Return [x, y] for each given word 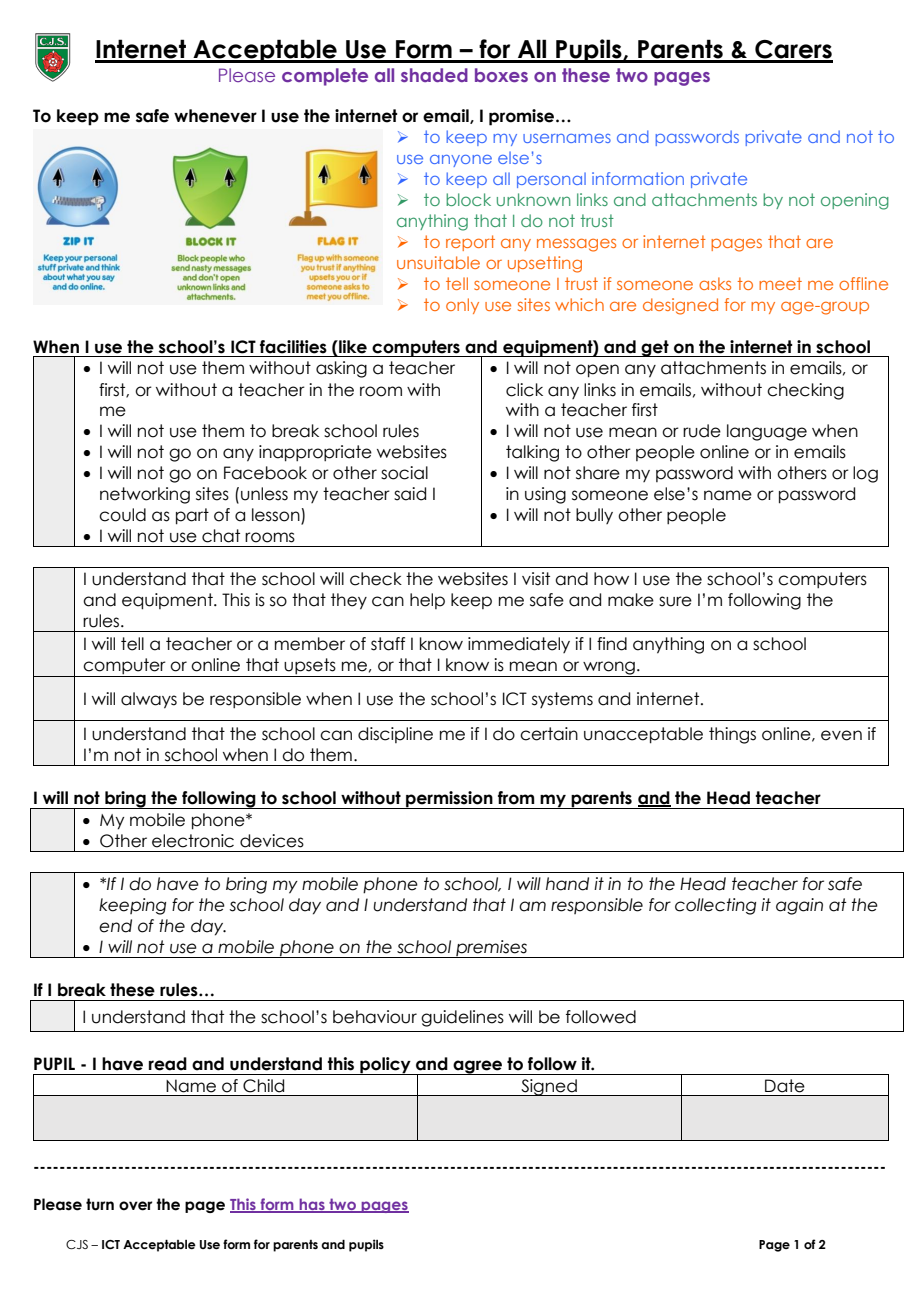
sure [675, 601]
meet [780, 283]
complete [325, 77]
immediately [519, 645]
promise [523, 117]
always [149, 700]
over [135, 1206]
